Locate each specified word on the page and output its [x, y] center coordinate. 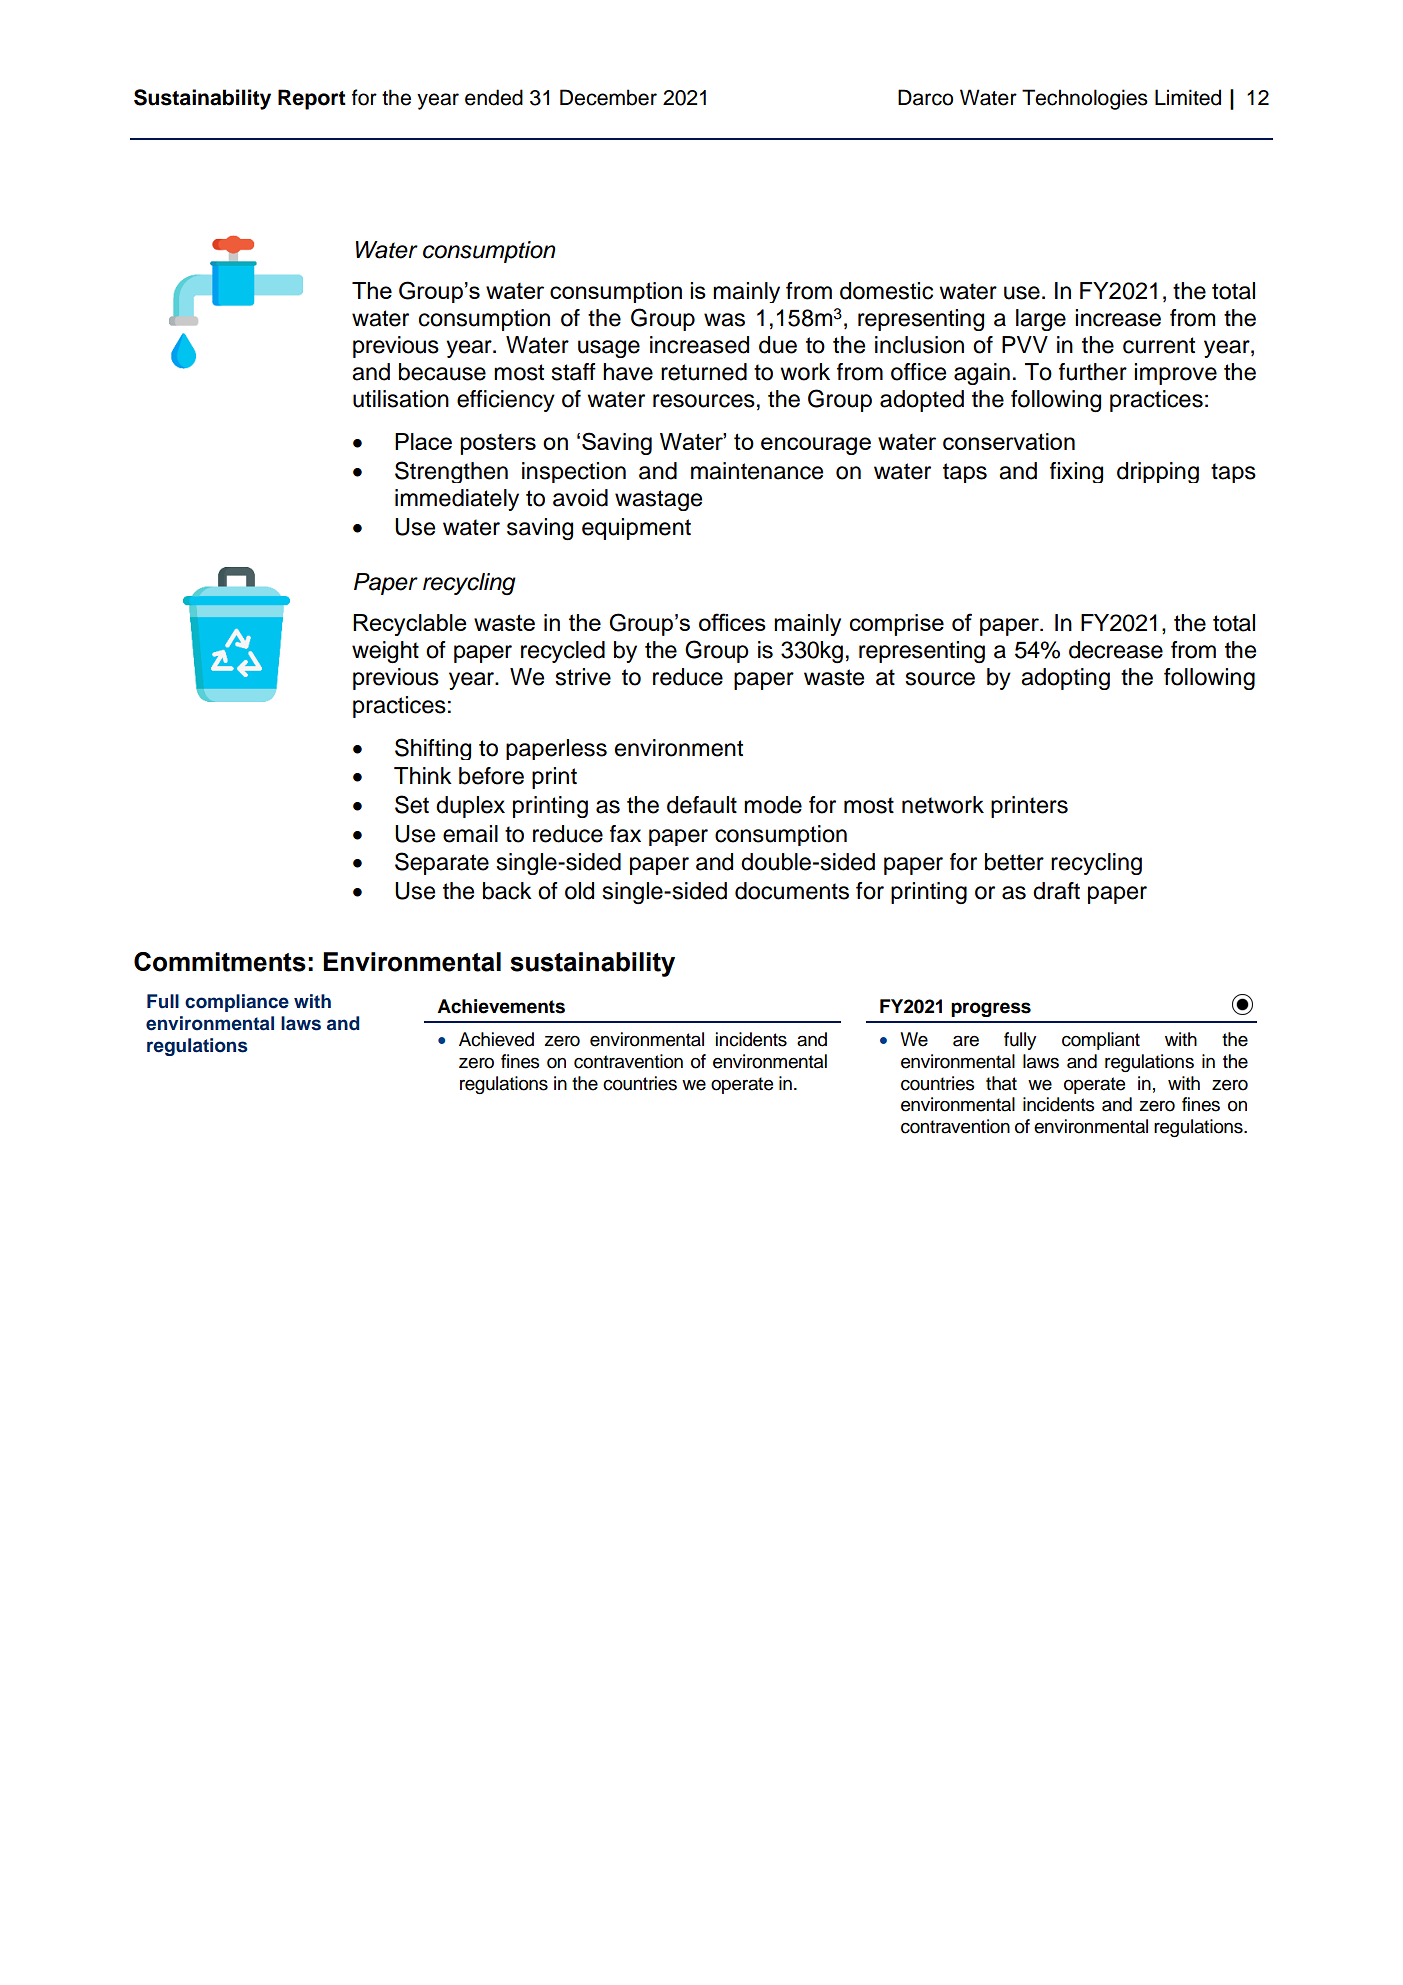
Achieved [496, 1039]
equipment [636, 529]
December [608, 97]
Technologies [1085, 99]
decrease [1116, 650]
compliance [237, 1003]
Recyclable [409, 625]
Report [312, 99]
